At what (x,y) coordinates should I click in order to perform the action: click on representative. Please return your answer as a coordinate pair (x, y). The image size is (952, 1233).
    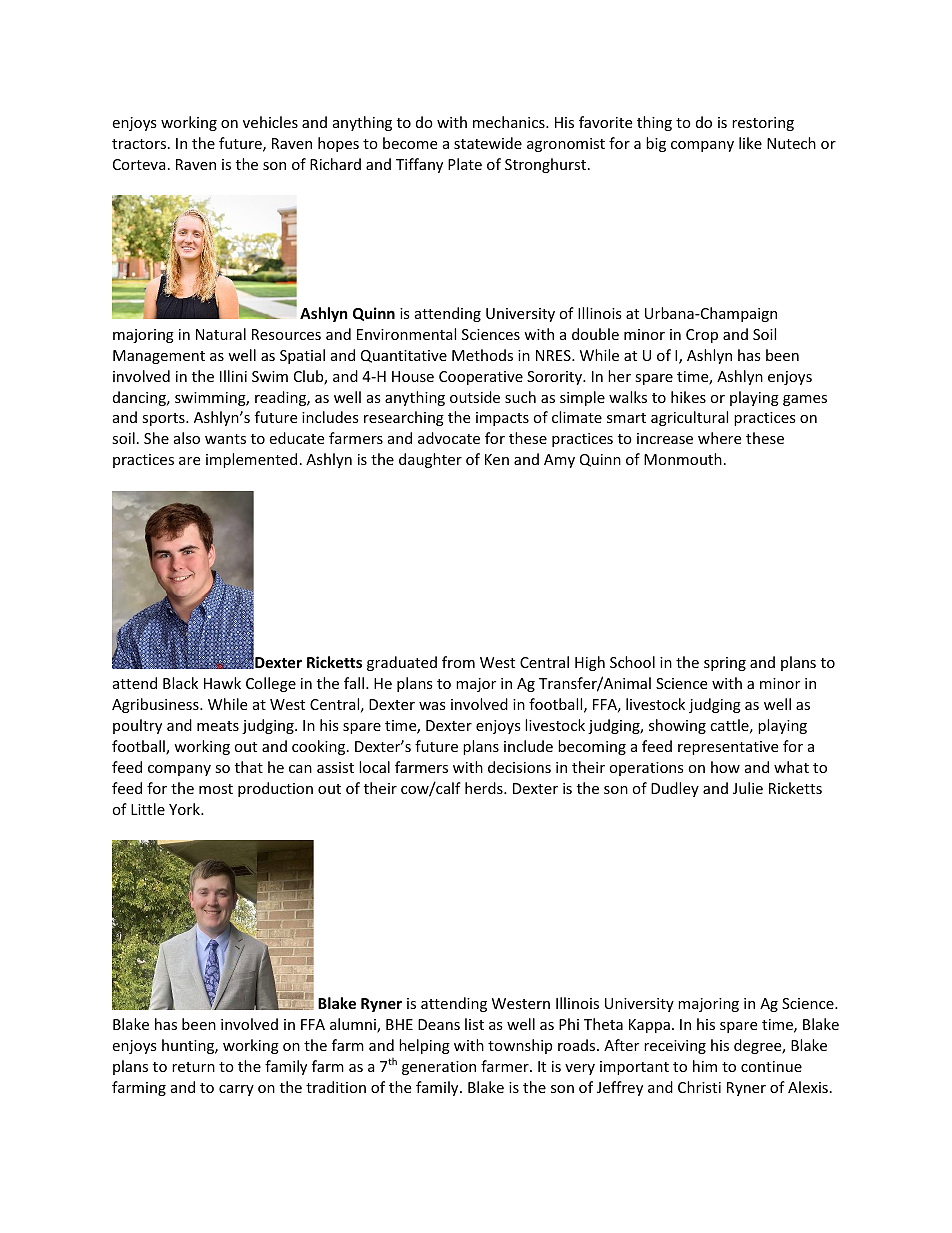
    Looking at the image, I should click on (728, 748).
